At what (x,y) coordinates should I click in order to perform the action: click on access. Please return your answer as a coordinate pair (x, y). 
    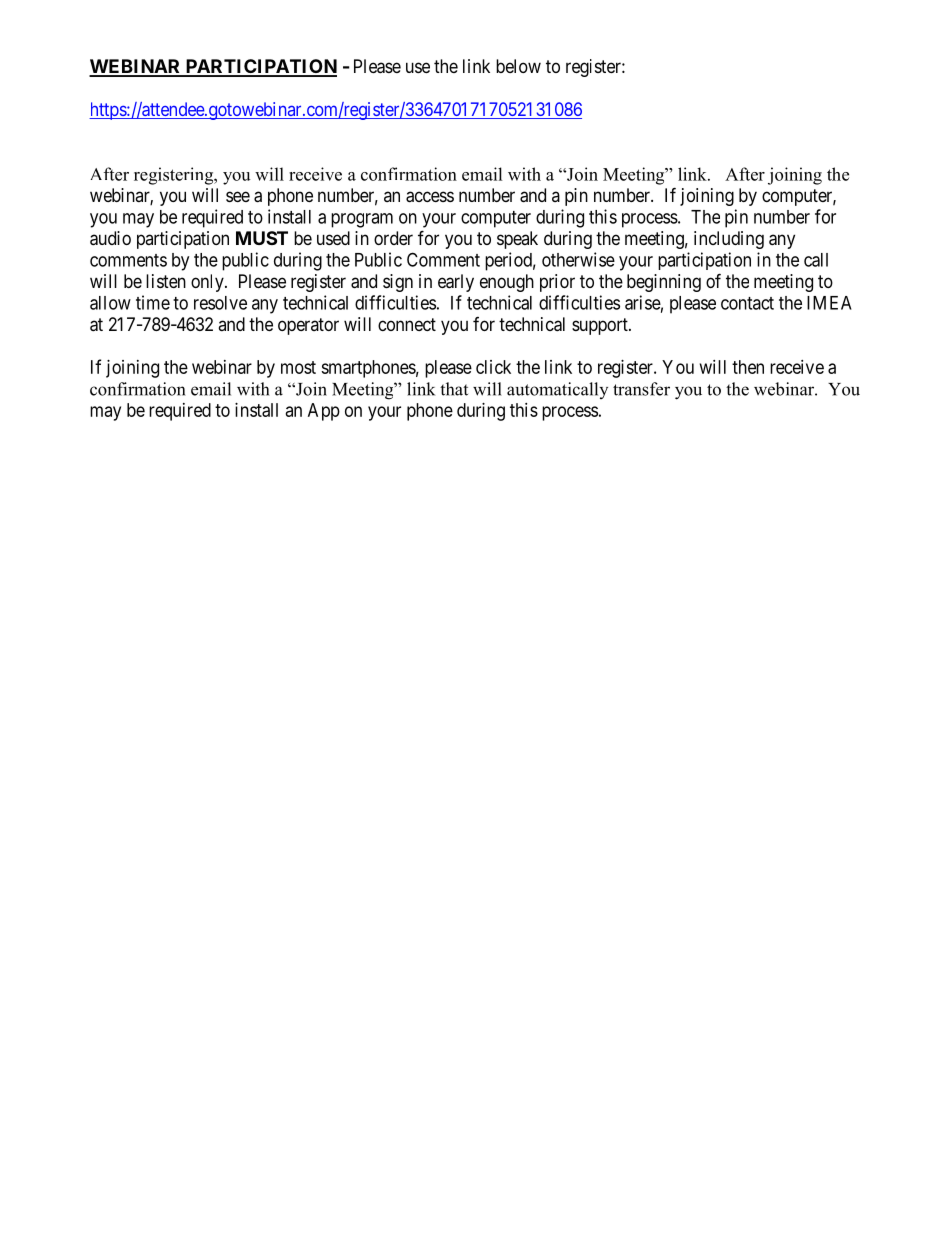
    Looking at the image, I should click on (430, 197).
